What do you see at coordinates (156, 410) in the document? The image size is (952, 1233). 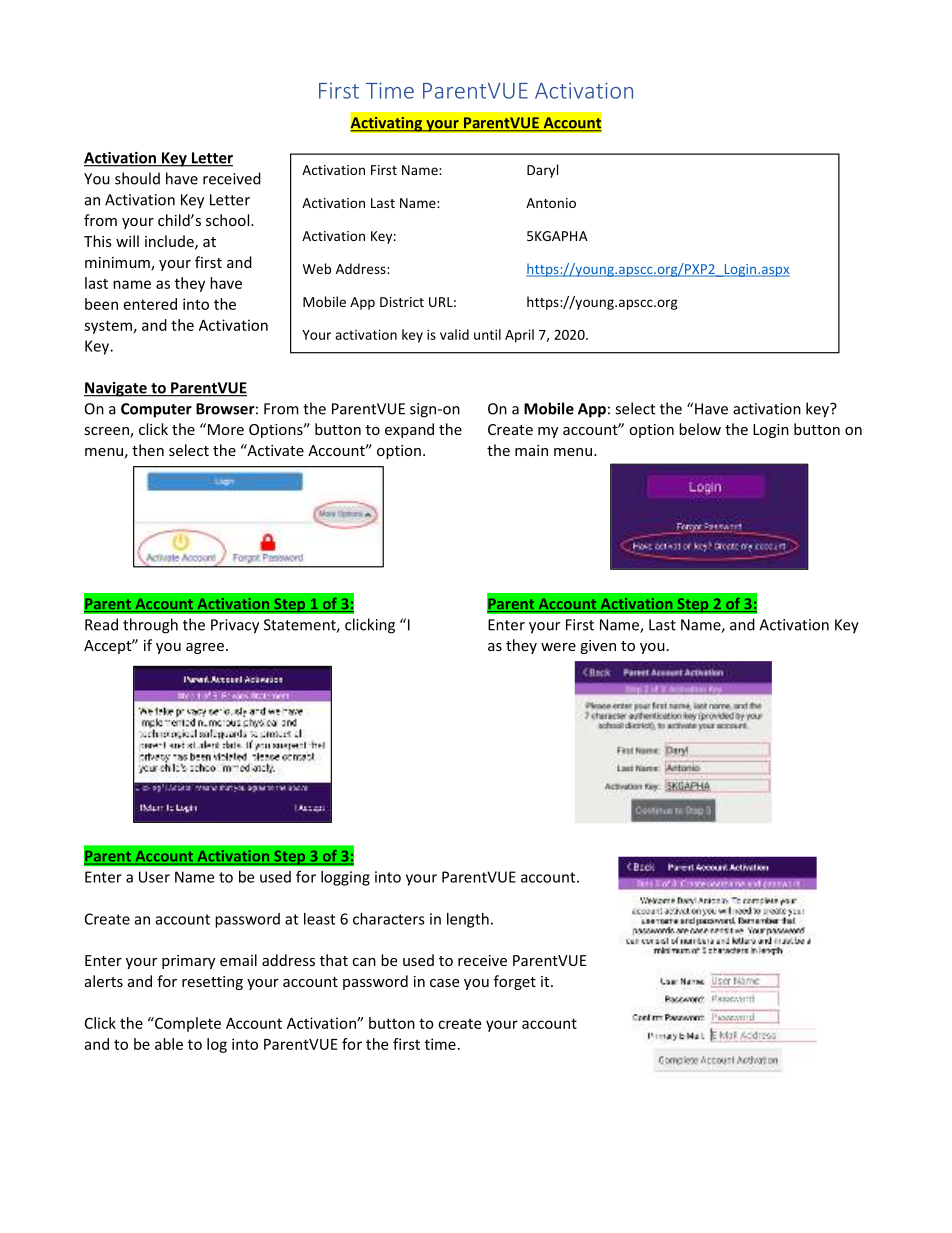 I see `Computer` at bounding box center [156, 410].
